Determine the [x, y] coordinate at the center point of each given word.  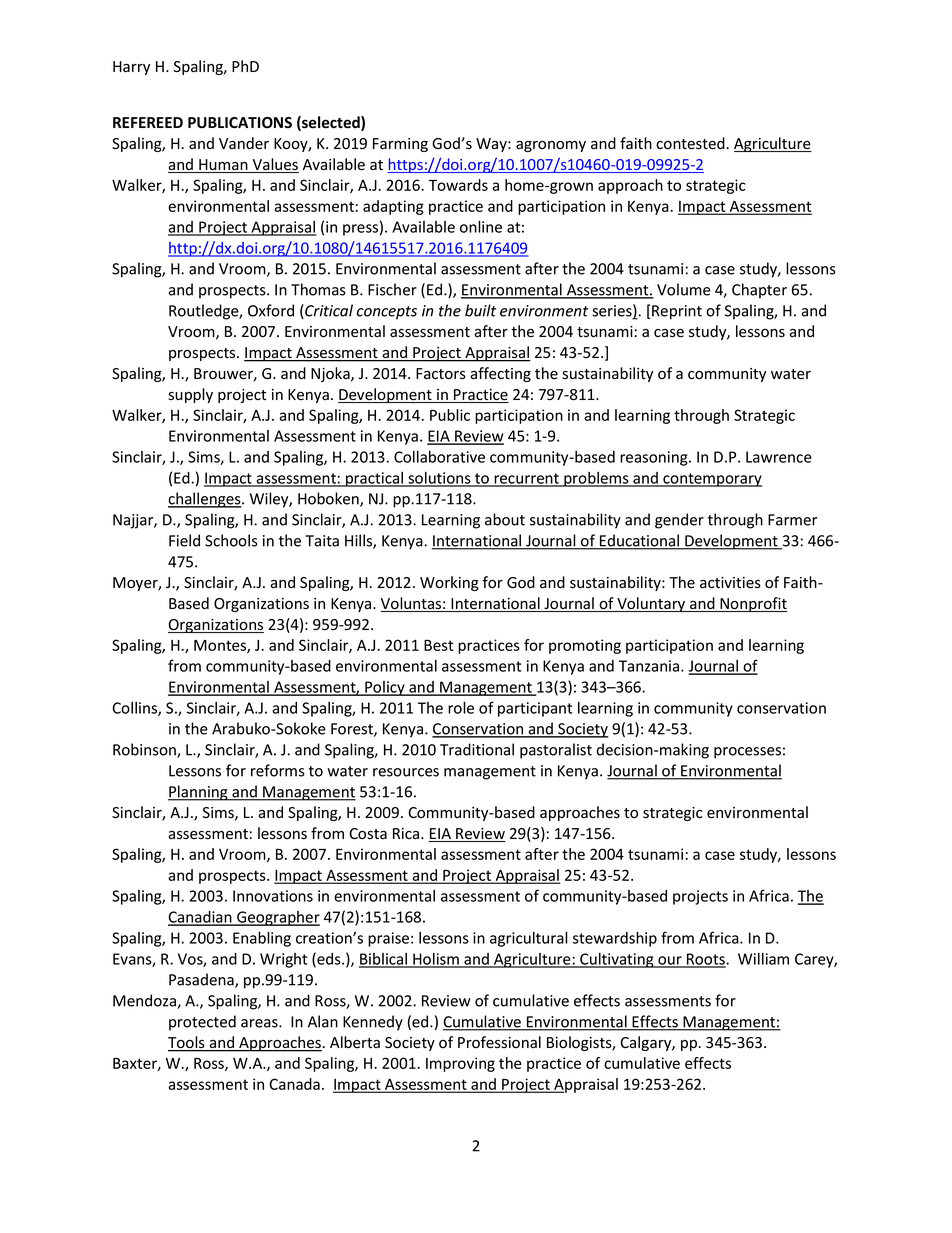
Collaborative [439, 457]
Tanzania [650, 666]
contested [691, 143]
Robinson [145, 750]
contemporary [711, 480]
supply [190, 395]
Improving [460, 1064]
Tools [187, 1043]
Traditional [477, 749]
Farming [400, 145]
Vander [244, 143]
